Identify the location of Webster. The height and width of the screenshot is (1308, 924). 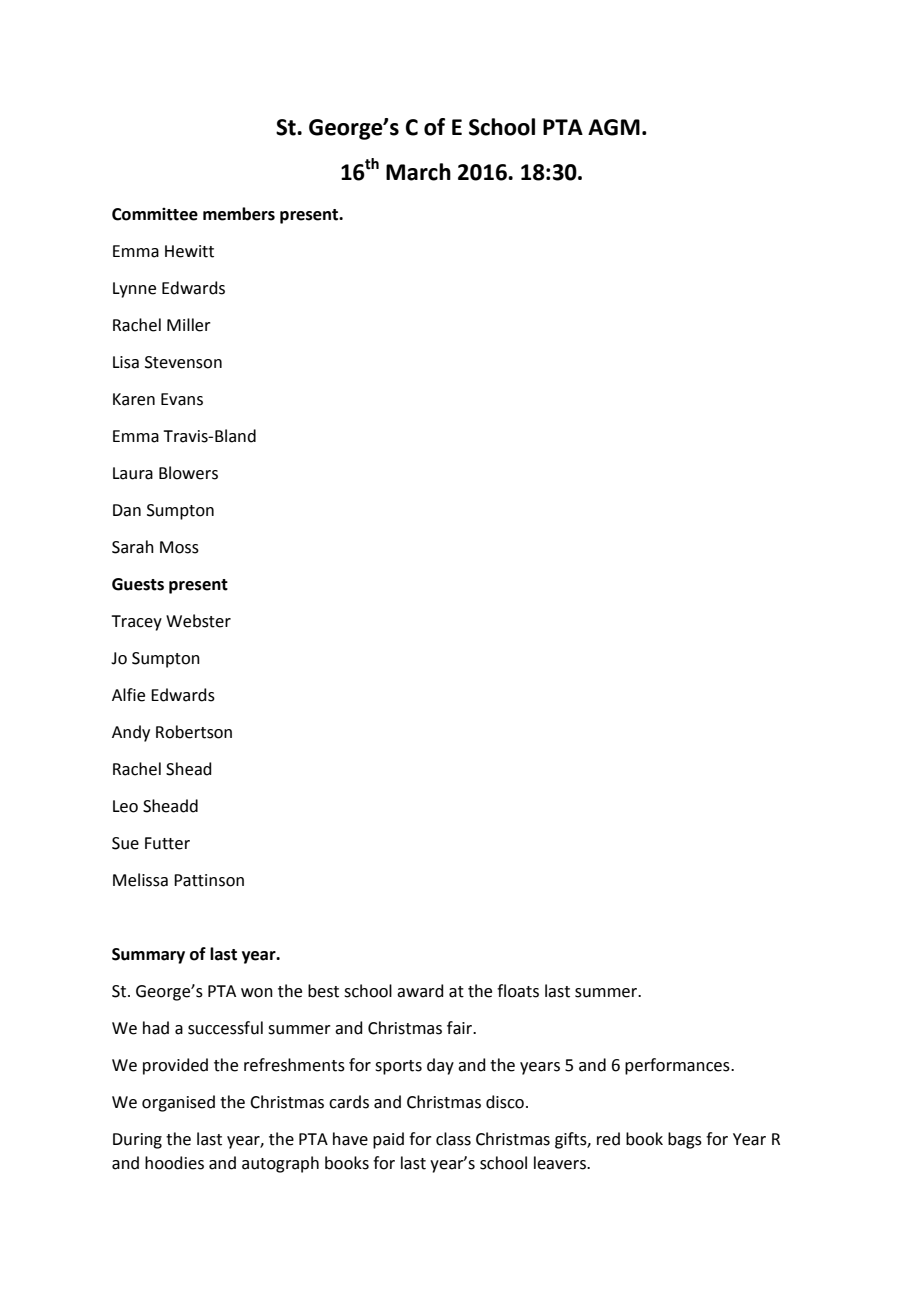
(198, 621).
